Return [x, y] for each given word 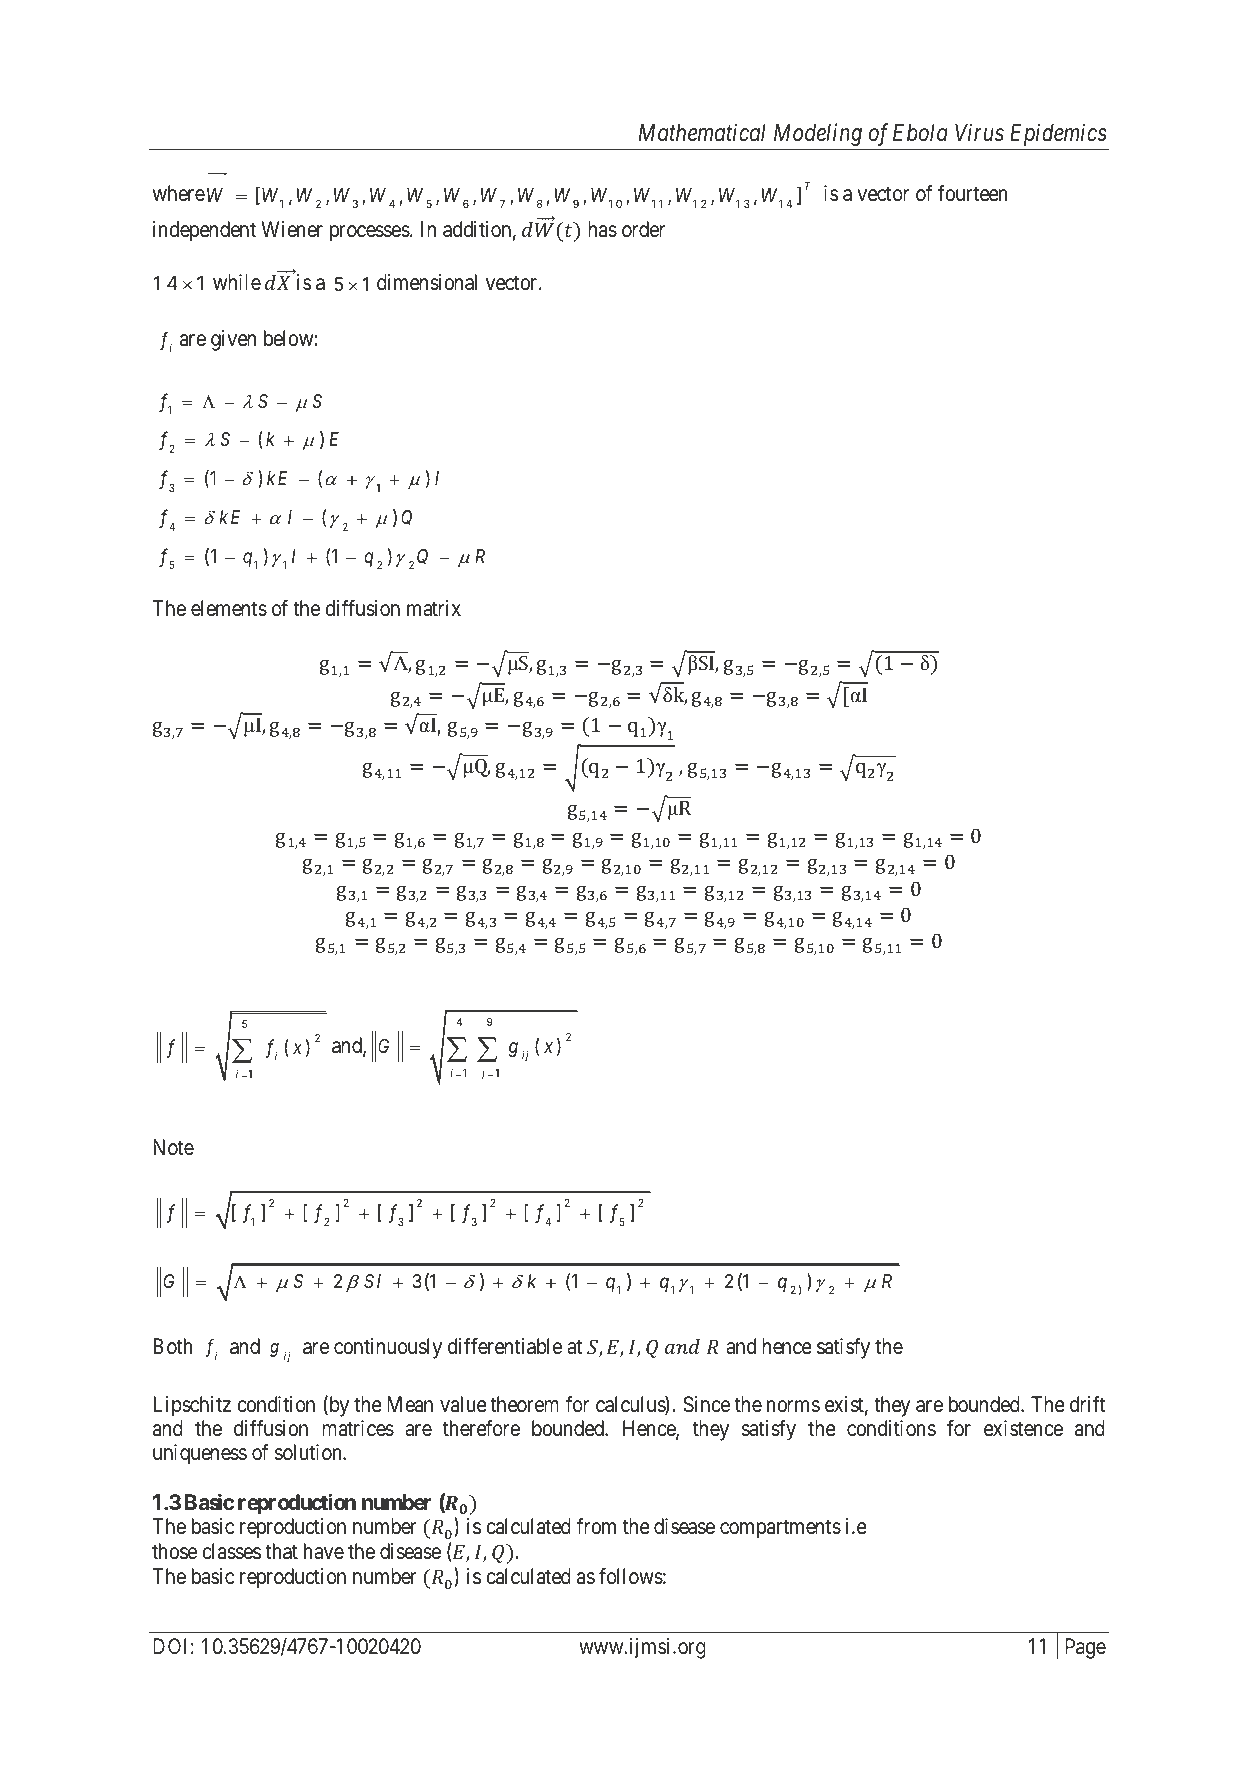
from [596, 1526]
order [643, 229]
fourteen [973, 193]
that [281, 1551]
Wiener [292, 229]
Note [173, 1147]
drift [1088, 1404]
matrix [434, 608]
